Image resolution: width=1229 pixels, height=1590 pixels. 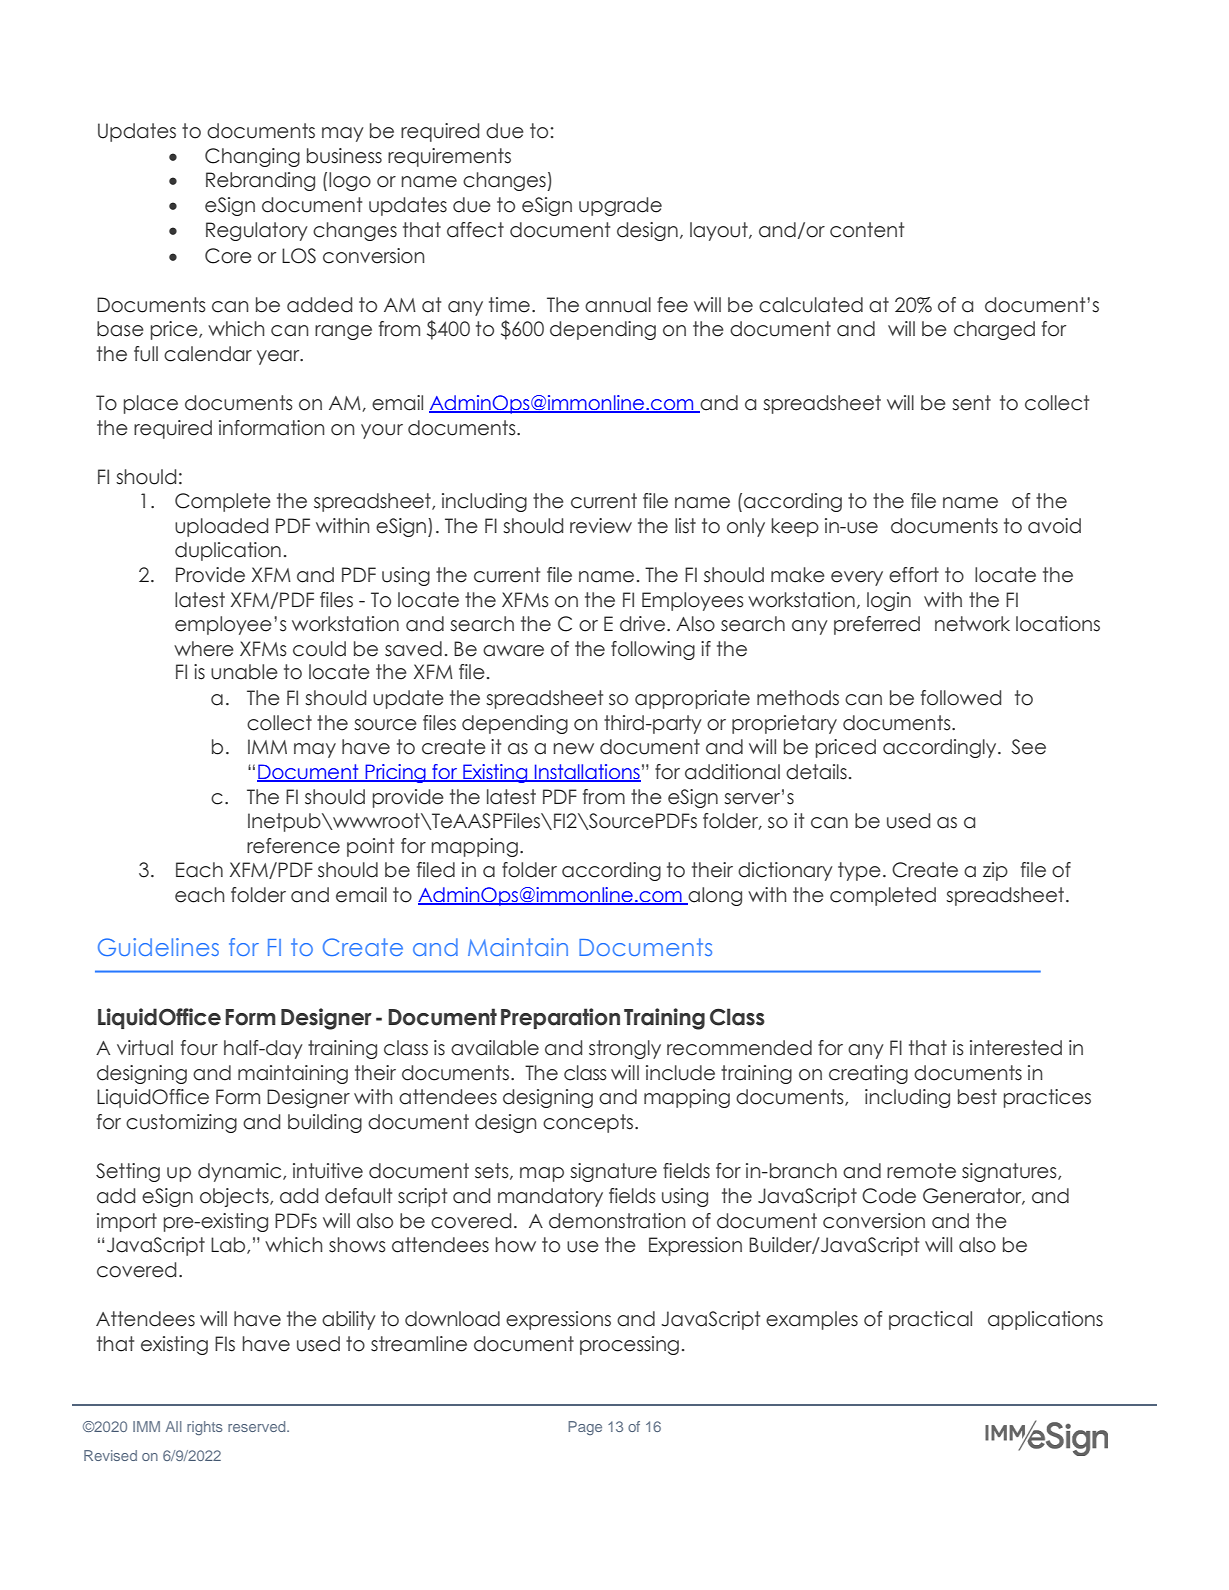 What do you see at coordinates (586, 773) in the screenshot?
I see `Installations` at bounding box center [586, 773].
